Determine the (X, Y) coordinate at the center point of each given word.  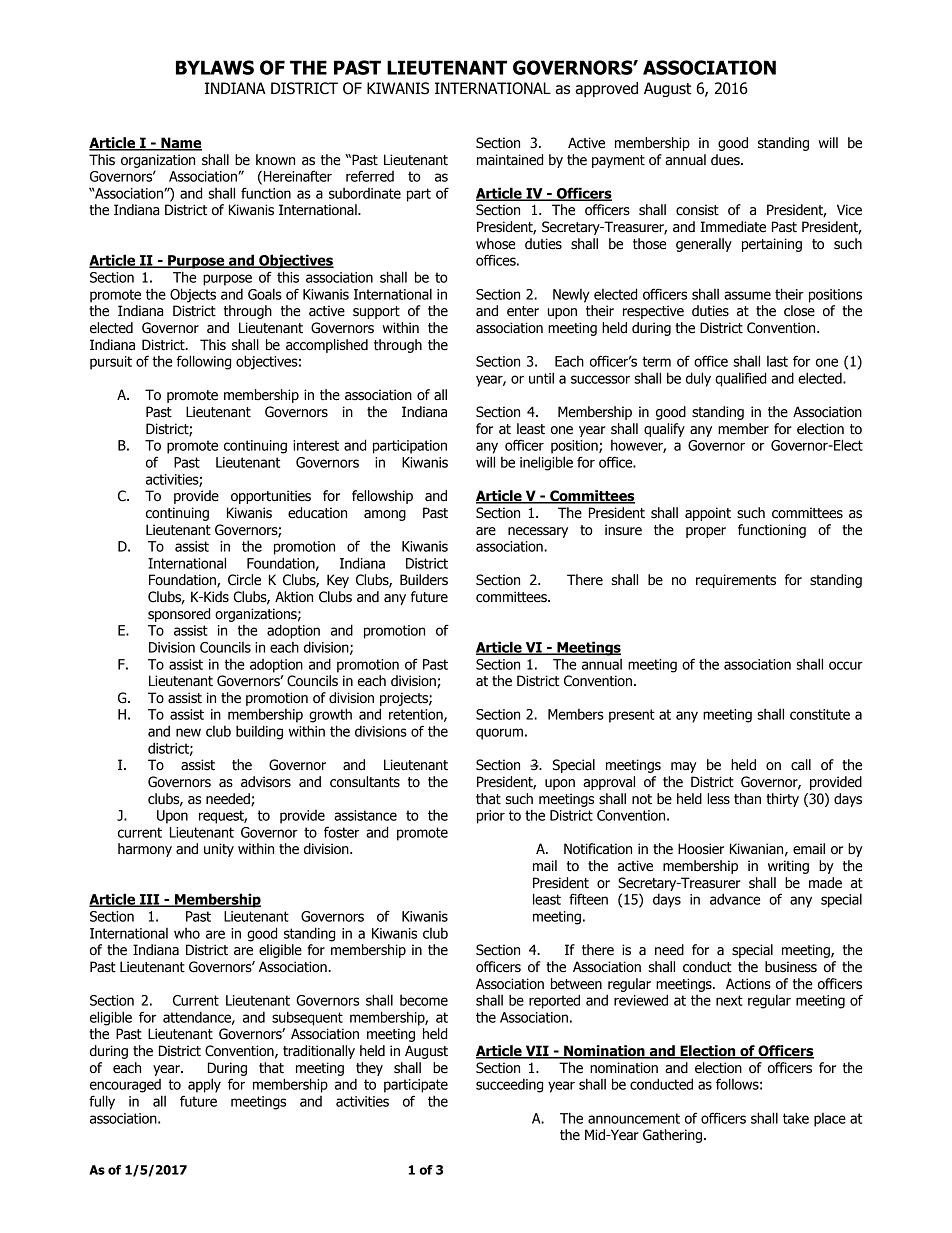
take (796, 1118)
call (801, 765)
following (204, 362)
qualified (740, 379)
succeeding (509, 1085)
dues (726, 160)
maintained (510, 160)
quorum (499, 734)
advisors (266, 782)
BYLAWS (215, 67)
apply (204, 1085)
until (541, 378)
